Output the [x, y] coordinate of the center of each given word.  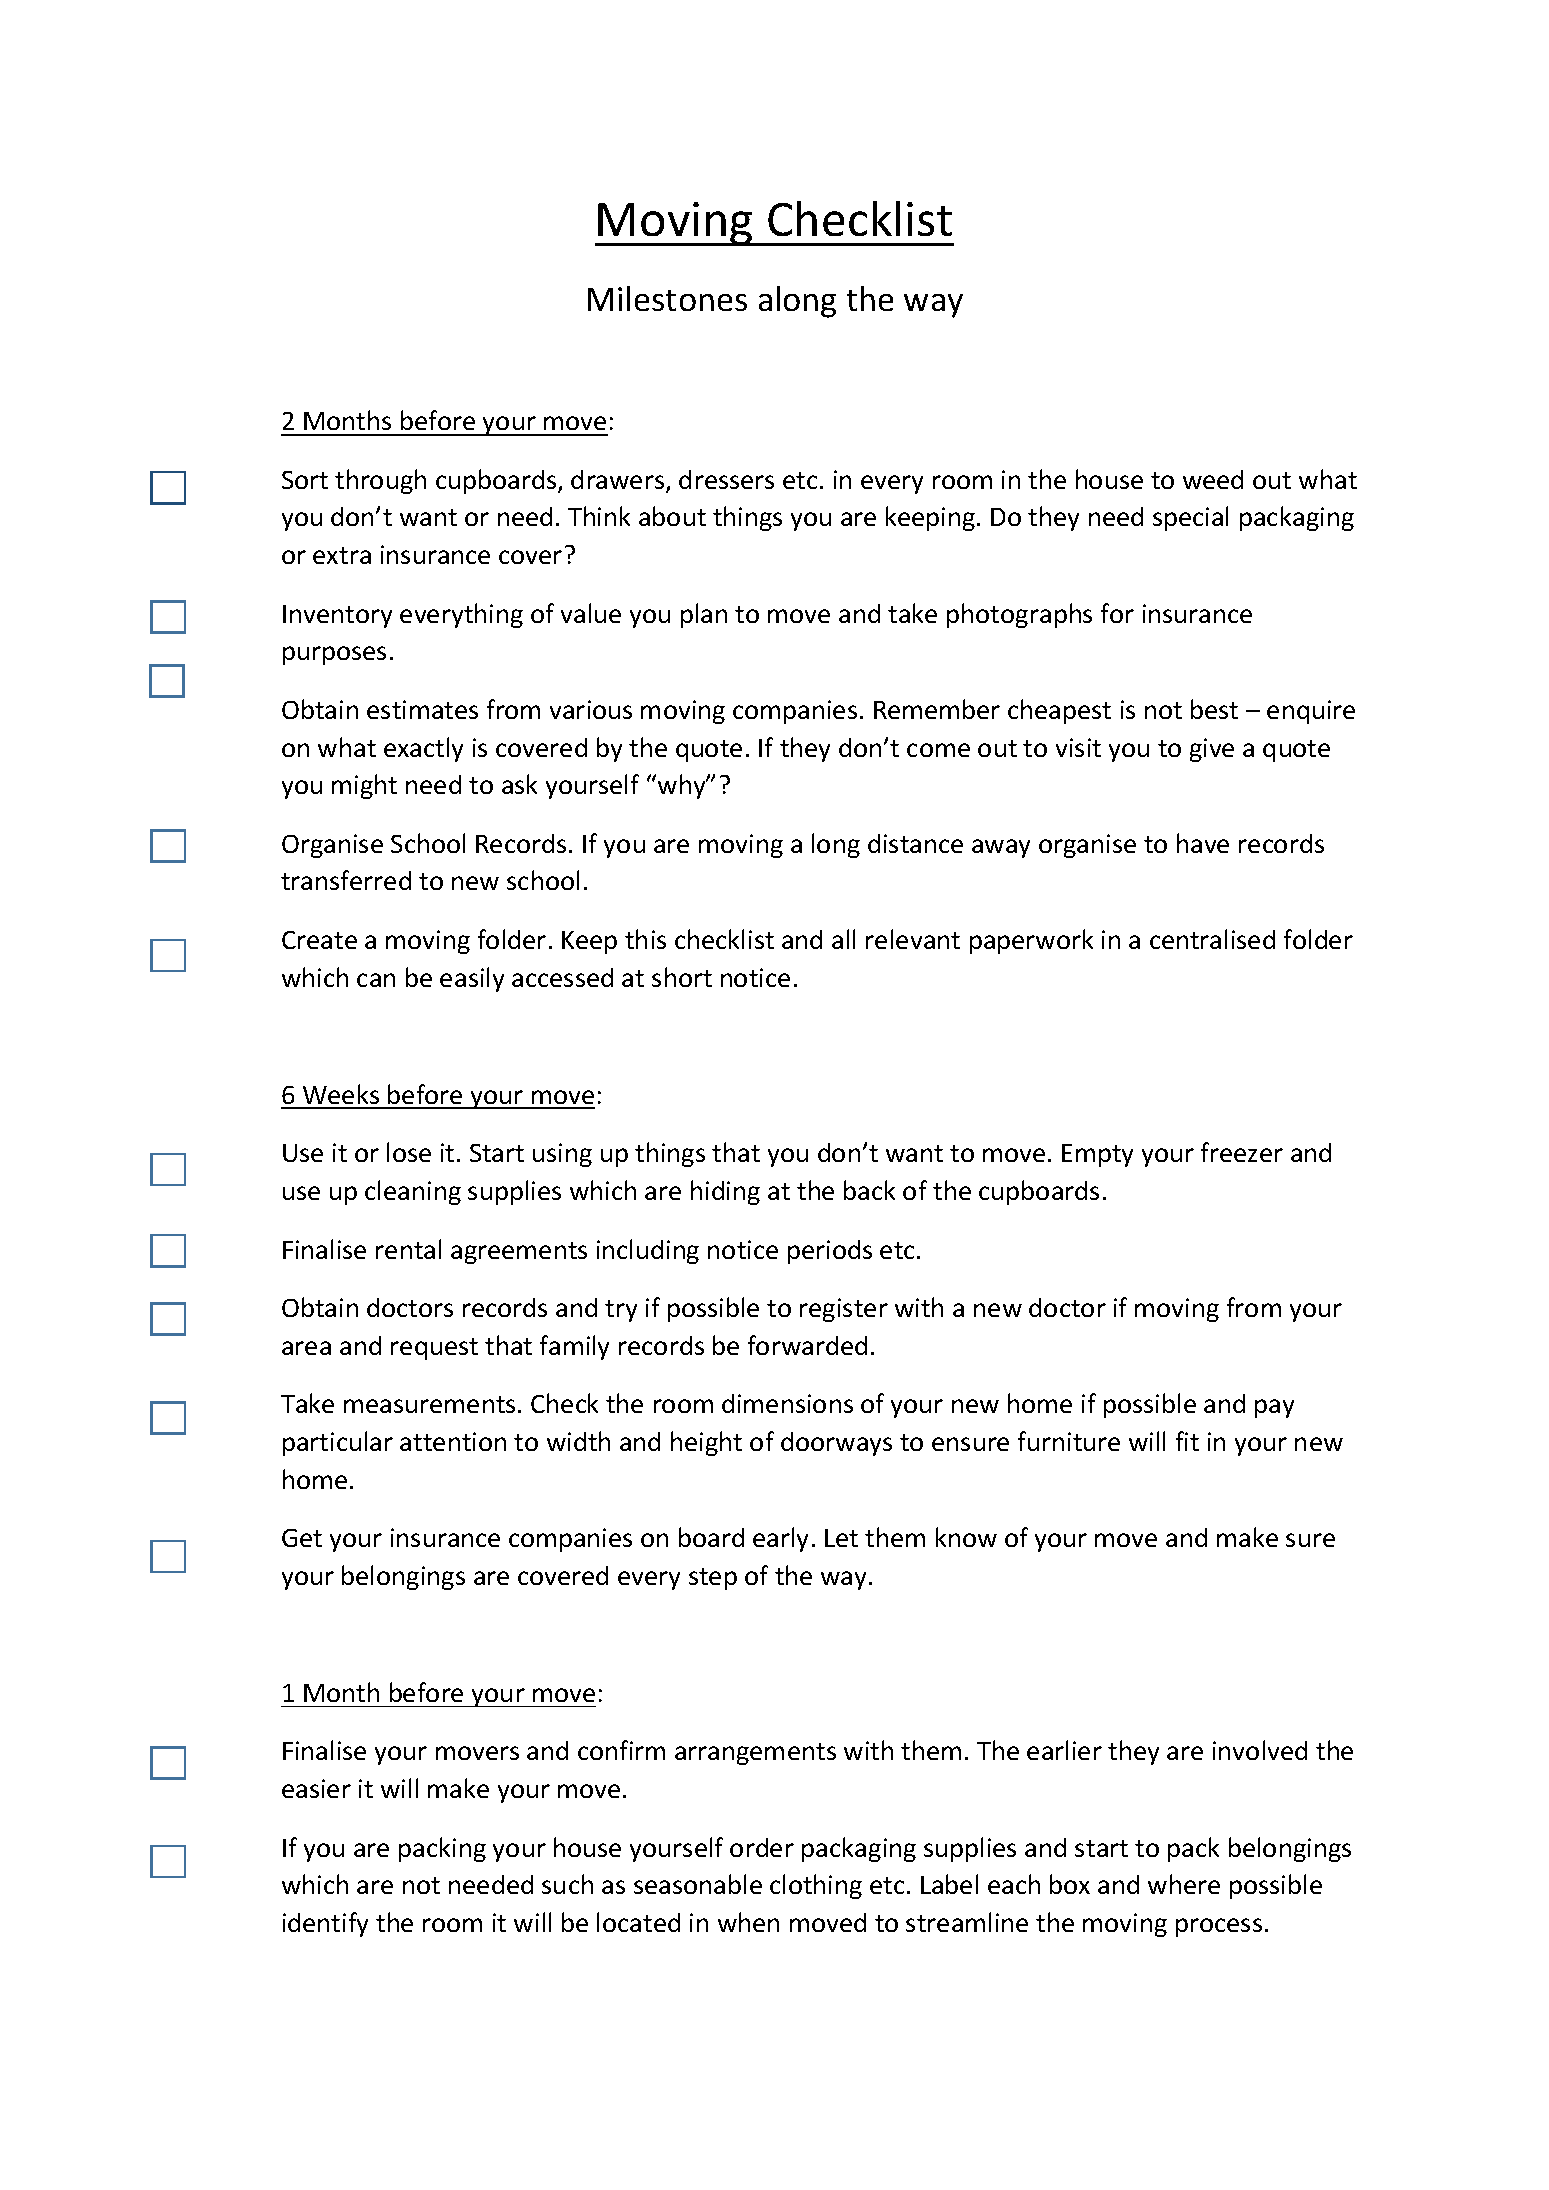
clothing [816, 1886]
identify [325, 1924]
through [380, 481]
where [1184, 1884]
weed [1213, 479]
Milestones [667, 298]
